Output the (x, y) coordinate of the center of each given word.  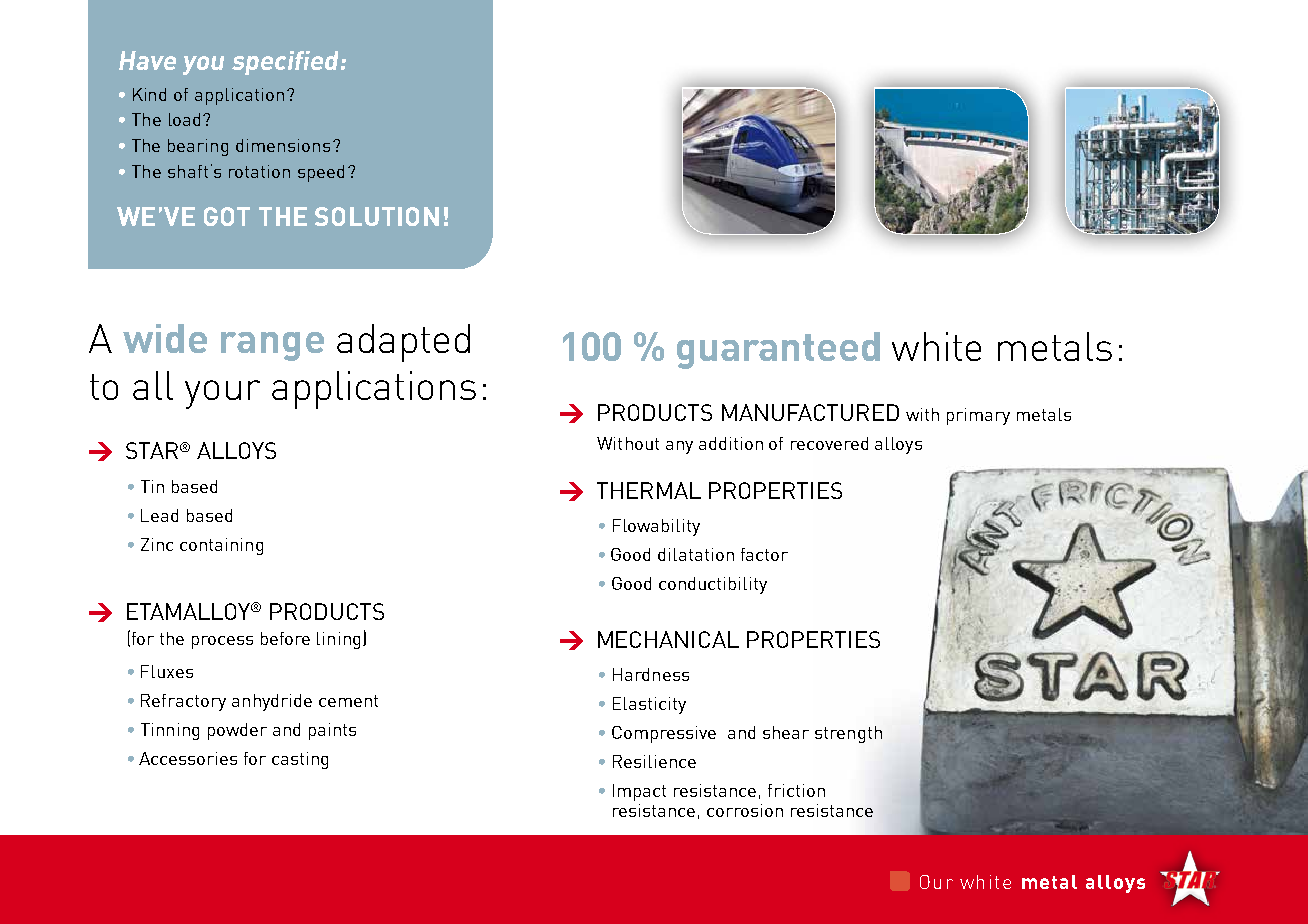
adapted (403, 343)
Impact (639, 792)
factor (764, 554)
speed (321, 173)
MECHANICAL (668, 639)
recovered (829, 443)
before (285, 638)
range (272, 346)
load (184, 119)
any (679, 447)
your (222, 394)
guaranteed (778, 350)
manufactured (810, 412)
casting (300, 760)
